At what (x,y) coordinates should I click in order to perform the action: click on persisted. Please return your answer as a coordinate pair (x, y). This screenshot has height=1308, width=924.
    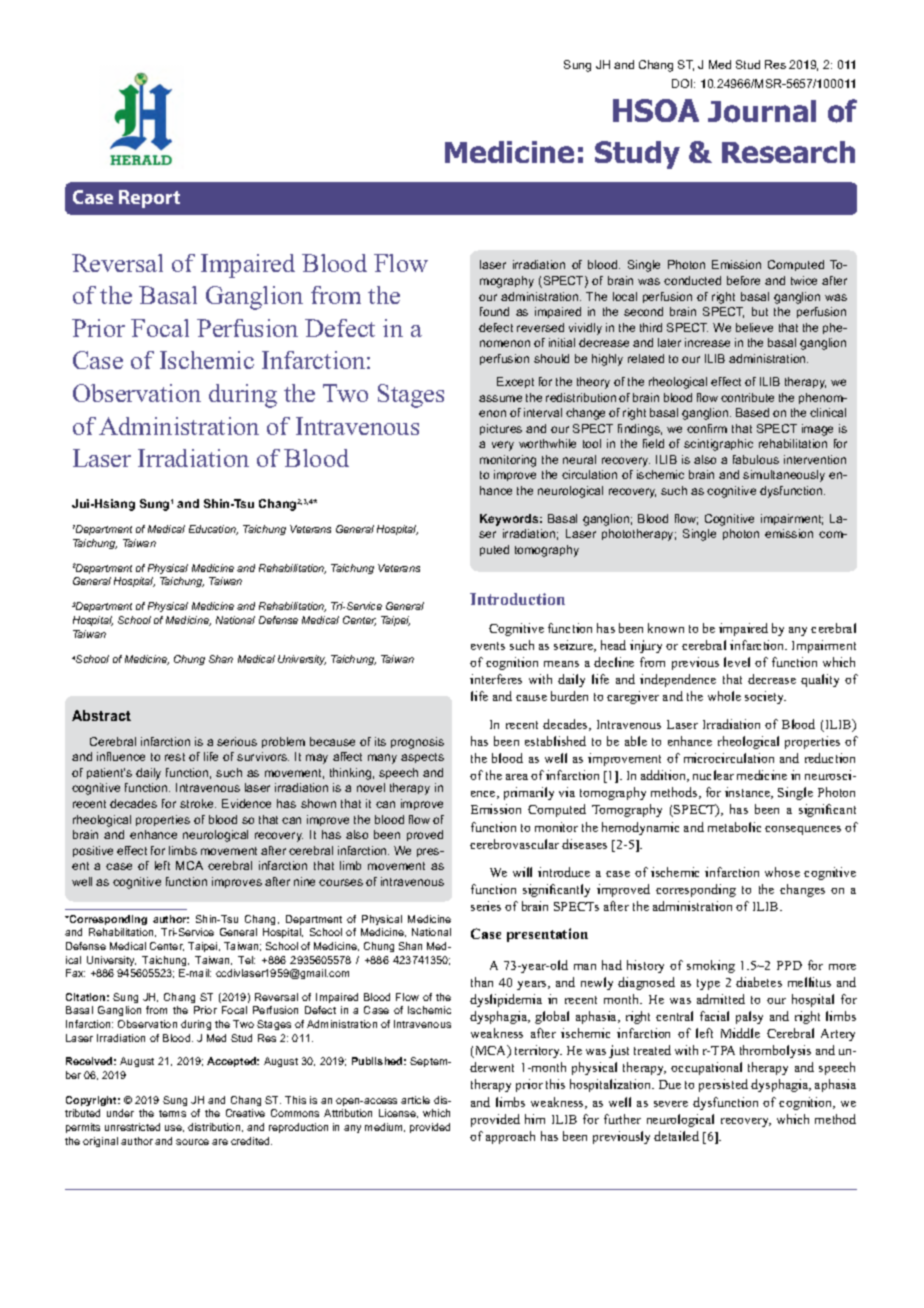
    Looking at the image, I should click on (723, 1085).
